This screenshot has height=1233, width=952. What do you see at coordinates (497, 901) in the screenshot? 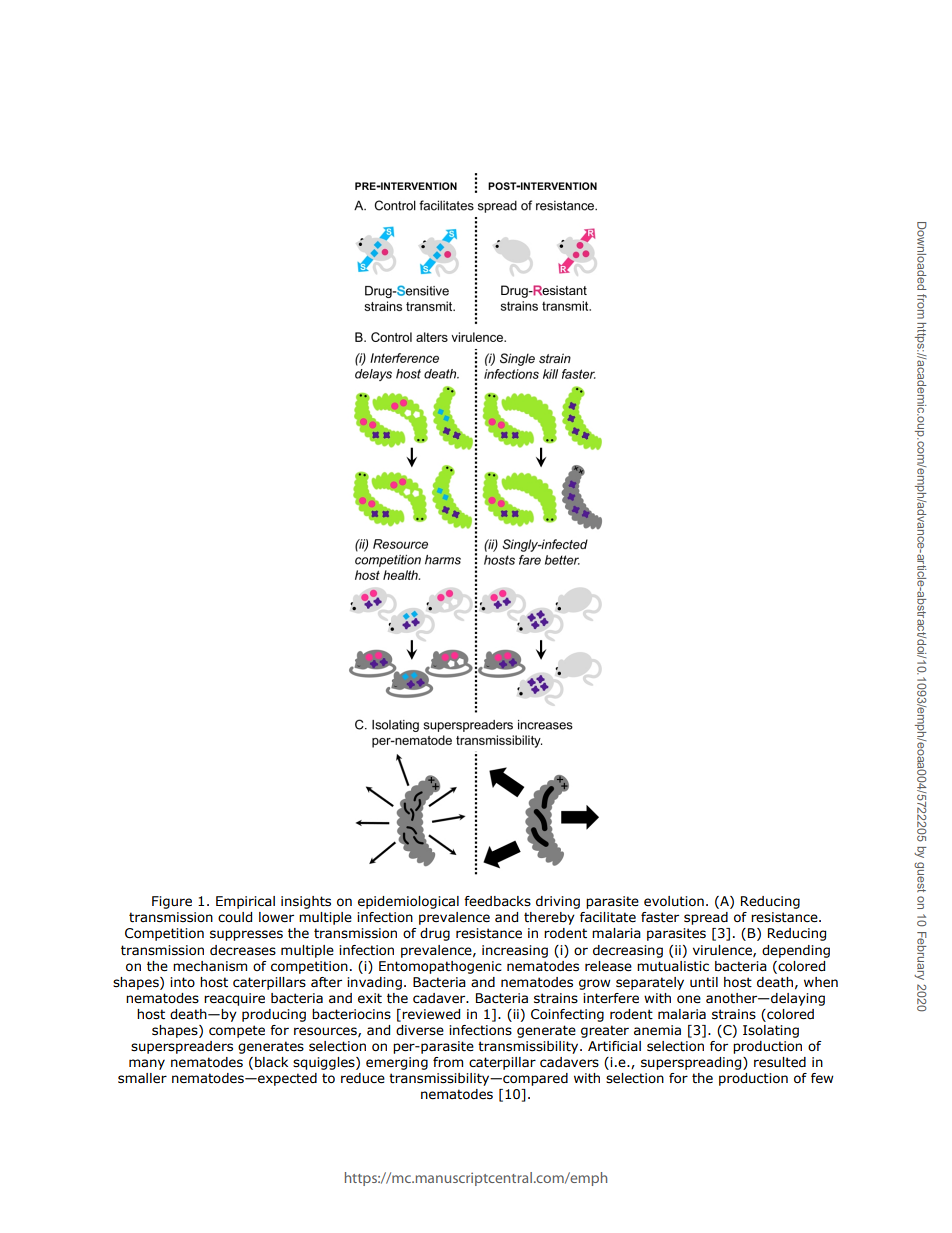
I see `feedbacks` at bounding box center [497, 901].
